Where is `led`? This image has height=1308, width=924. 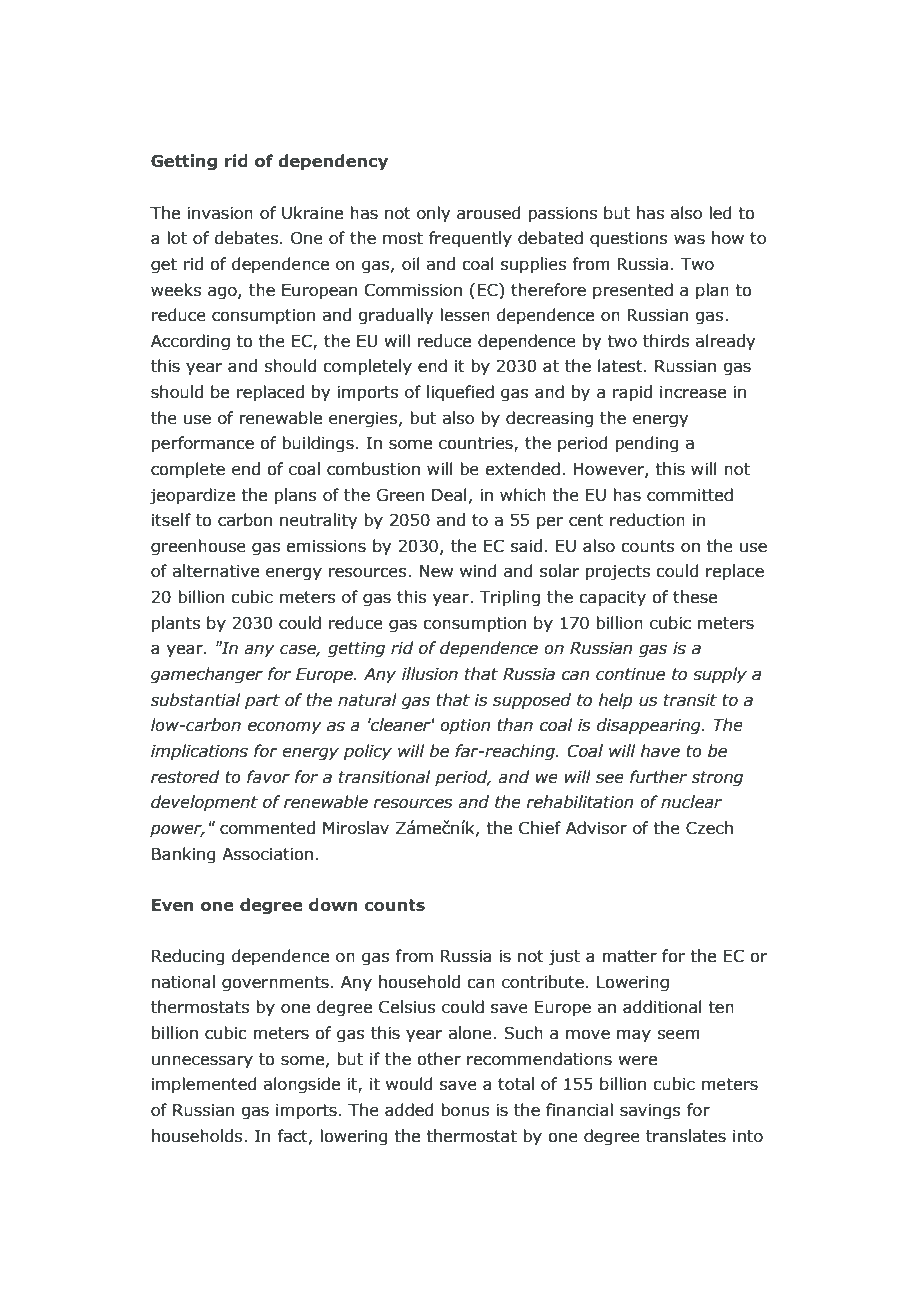 led is located at coordinates (720, 213).
